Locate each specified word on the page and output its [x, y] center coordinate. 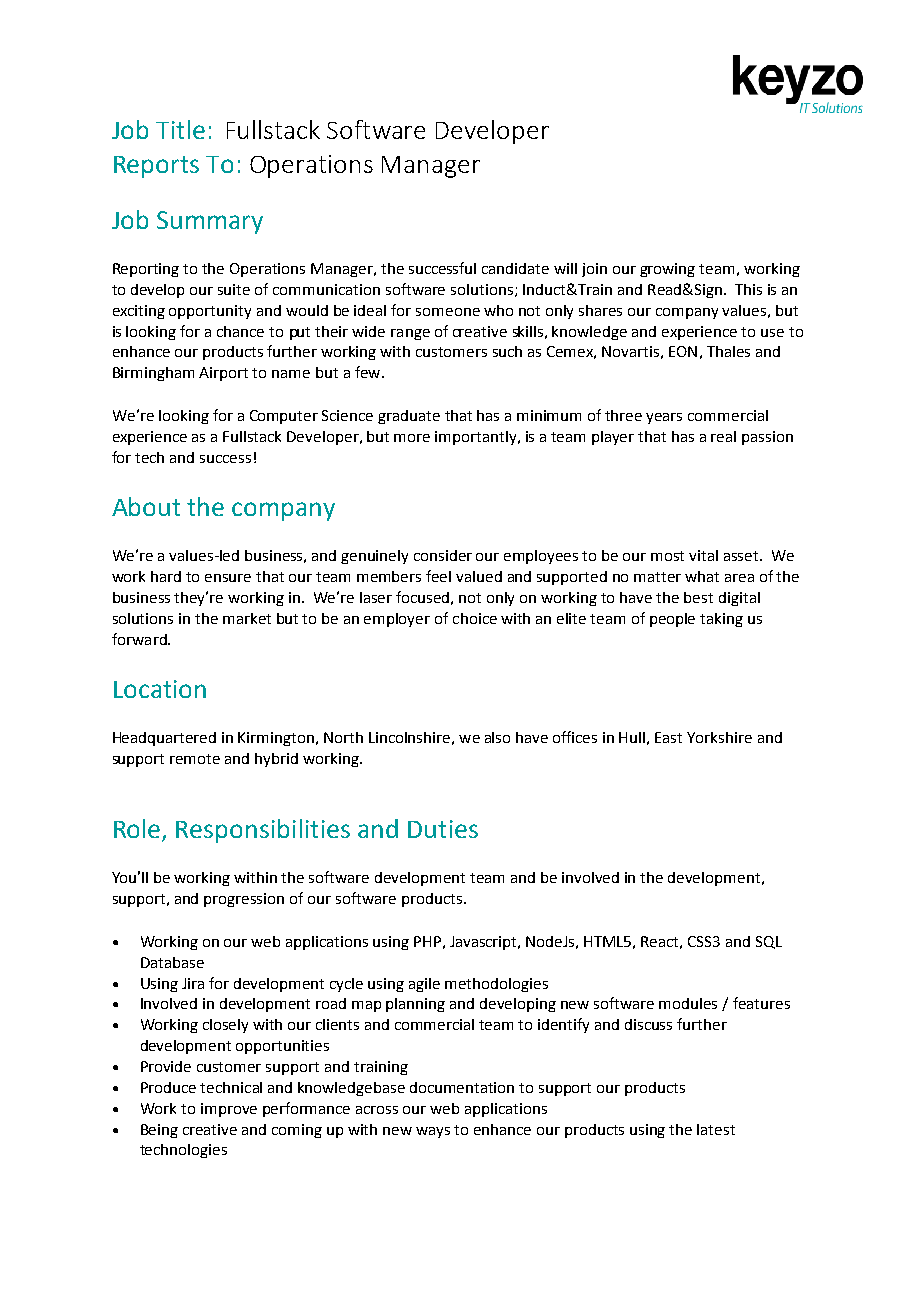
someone [448, 312]
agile [424, 985]
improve [229, 1110]
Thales [728, 351]
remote [195, 759]
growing [667, 270]
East [668, 737]
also [497, 737]
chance [240, 331]
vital [703, 555]
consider [443, 555]
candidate [515, 268]
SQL [769, 942]
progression [244, 900]
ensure [228, 578]
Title [180, 129]
